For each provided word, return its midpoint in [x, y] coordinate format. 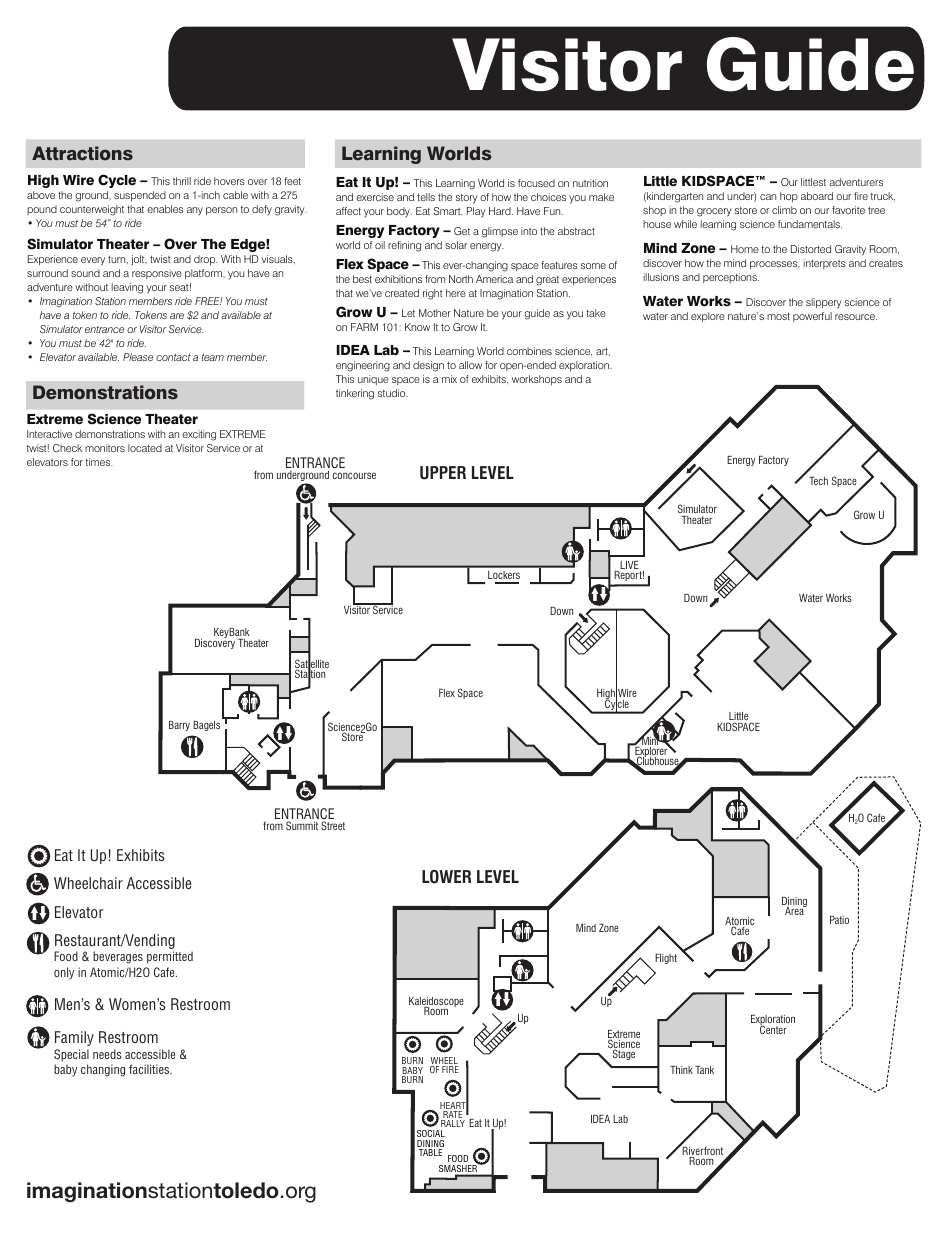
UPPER [443, 473]
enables [165, 209]
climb [784, 210]
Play [476, 212]
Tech [818, 481]
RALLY [453, 1123]
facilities [150, 1069]
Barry [179, 726]
